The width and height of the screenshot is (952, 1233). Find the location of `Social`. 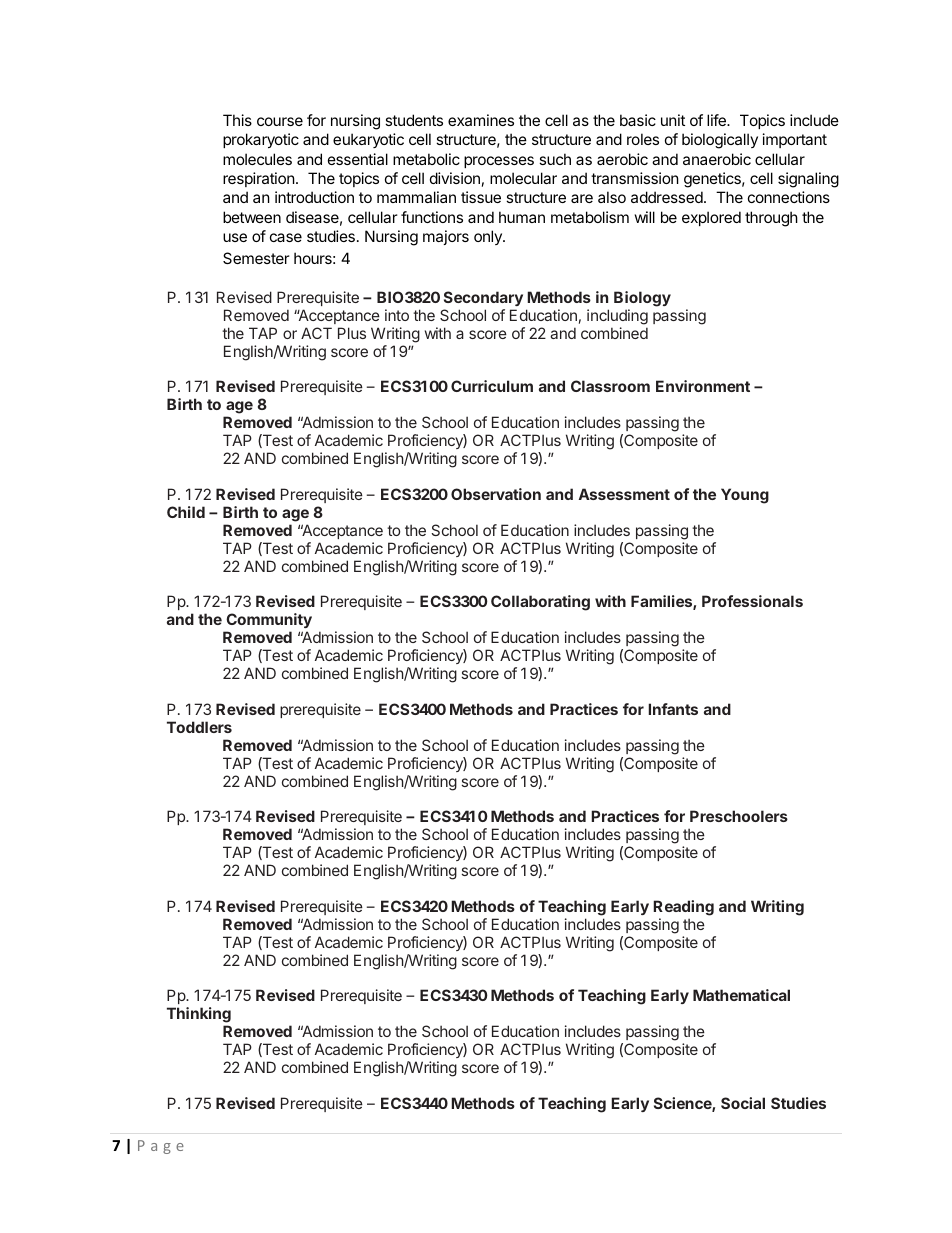

Social is located at coordinates (743, 1103).
